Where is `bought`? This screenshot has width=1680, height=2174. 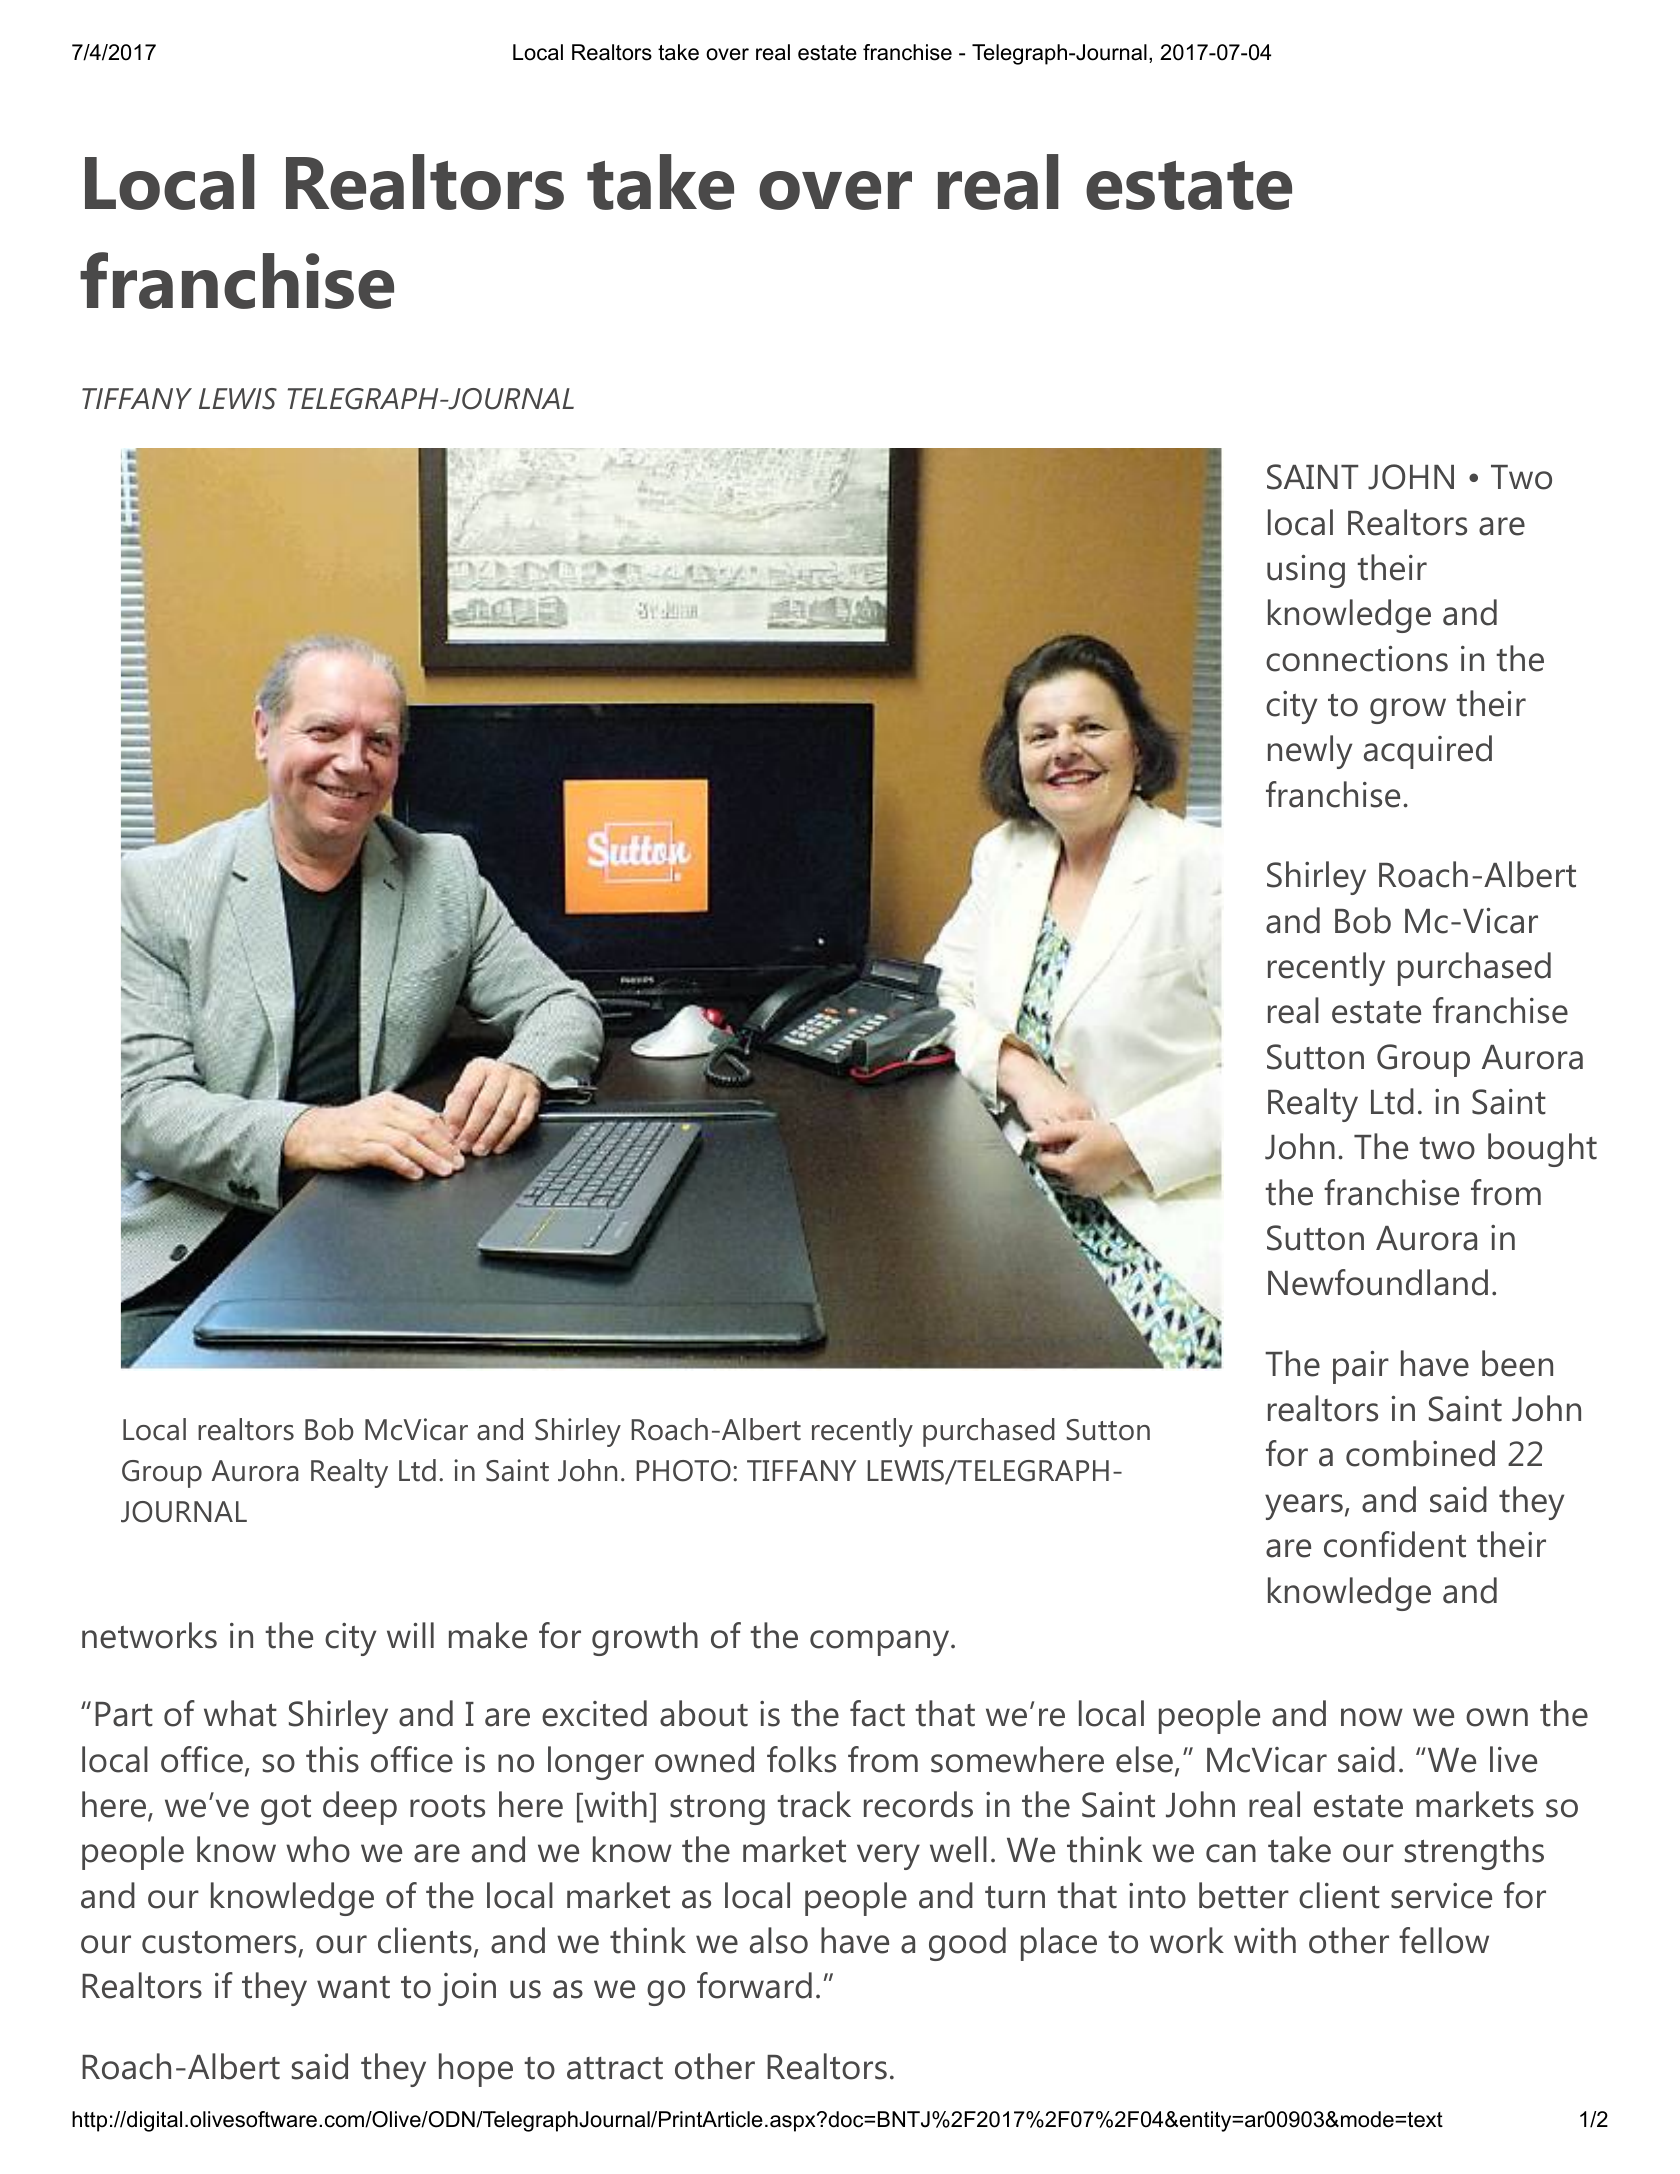
bought is located at coordinates (1542, 1150).
